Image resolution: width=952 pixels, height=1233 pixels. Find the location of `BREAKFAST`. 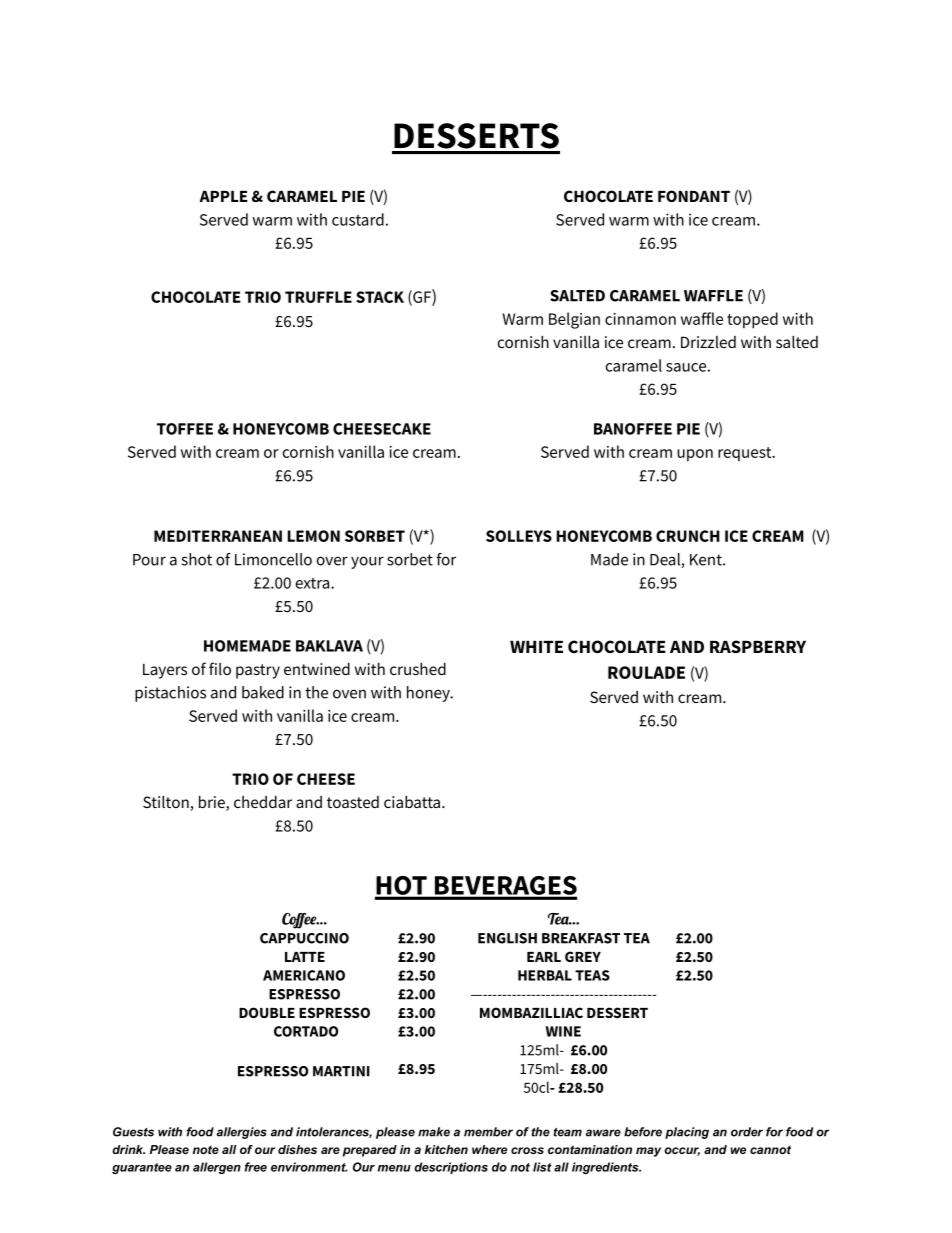

BREAKFAST is located at coordinates (581, 938).
